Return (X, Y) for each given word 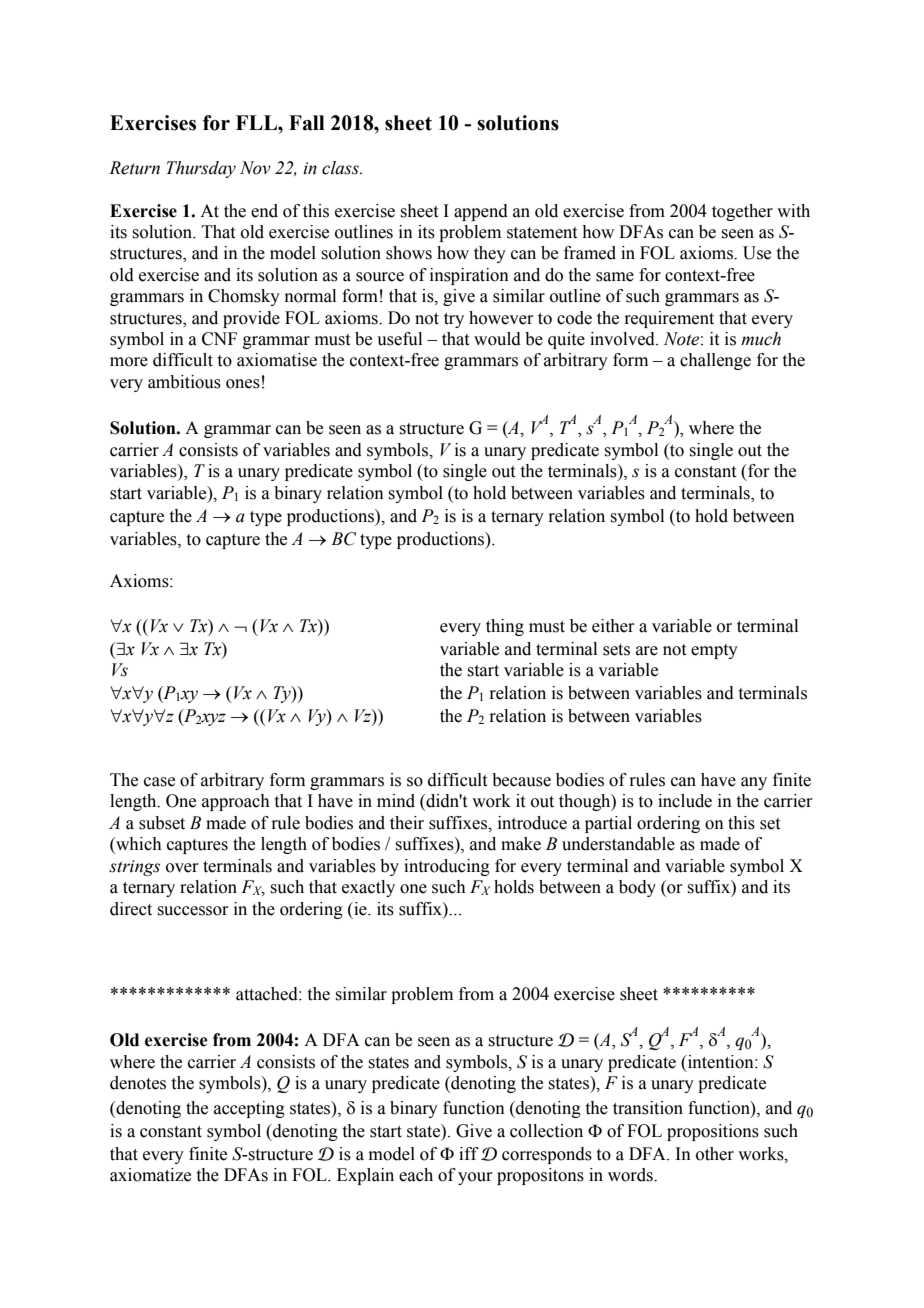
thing (505, 627)
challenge (715, 361)
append (481, 212)
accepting (249, 1109)
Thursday (201, 169)
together (742, 212)
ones (243, 384)
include (685, 801)
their (407, 823)
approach (236, 802)
